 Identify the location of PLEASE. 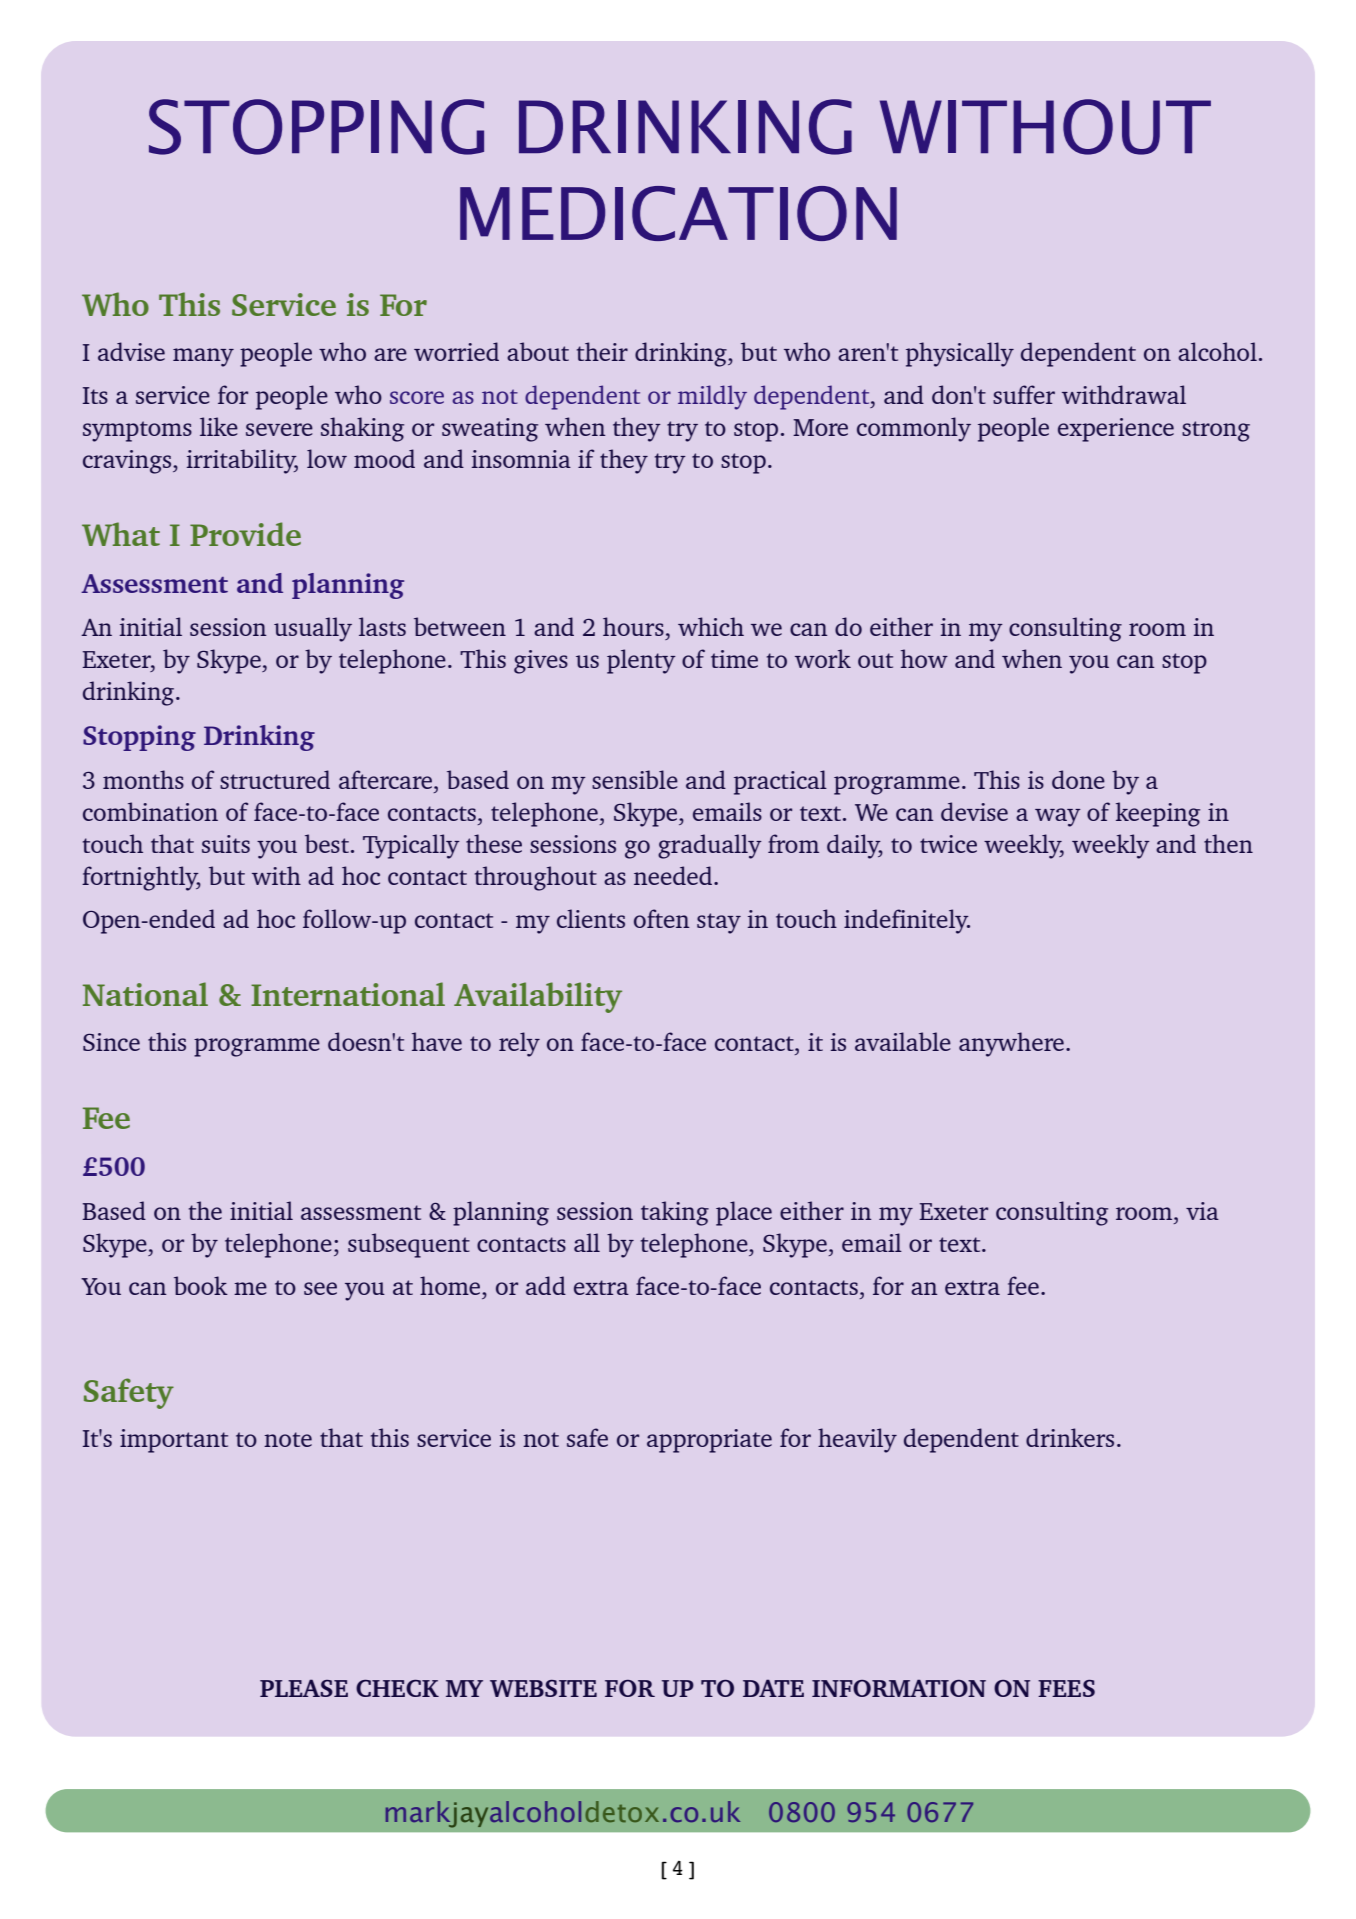
(304, 1688).
